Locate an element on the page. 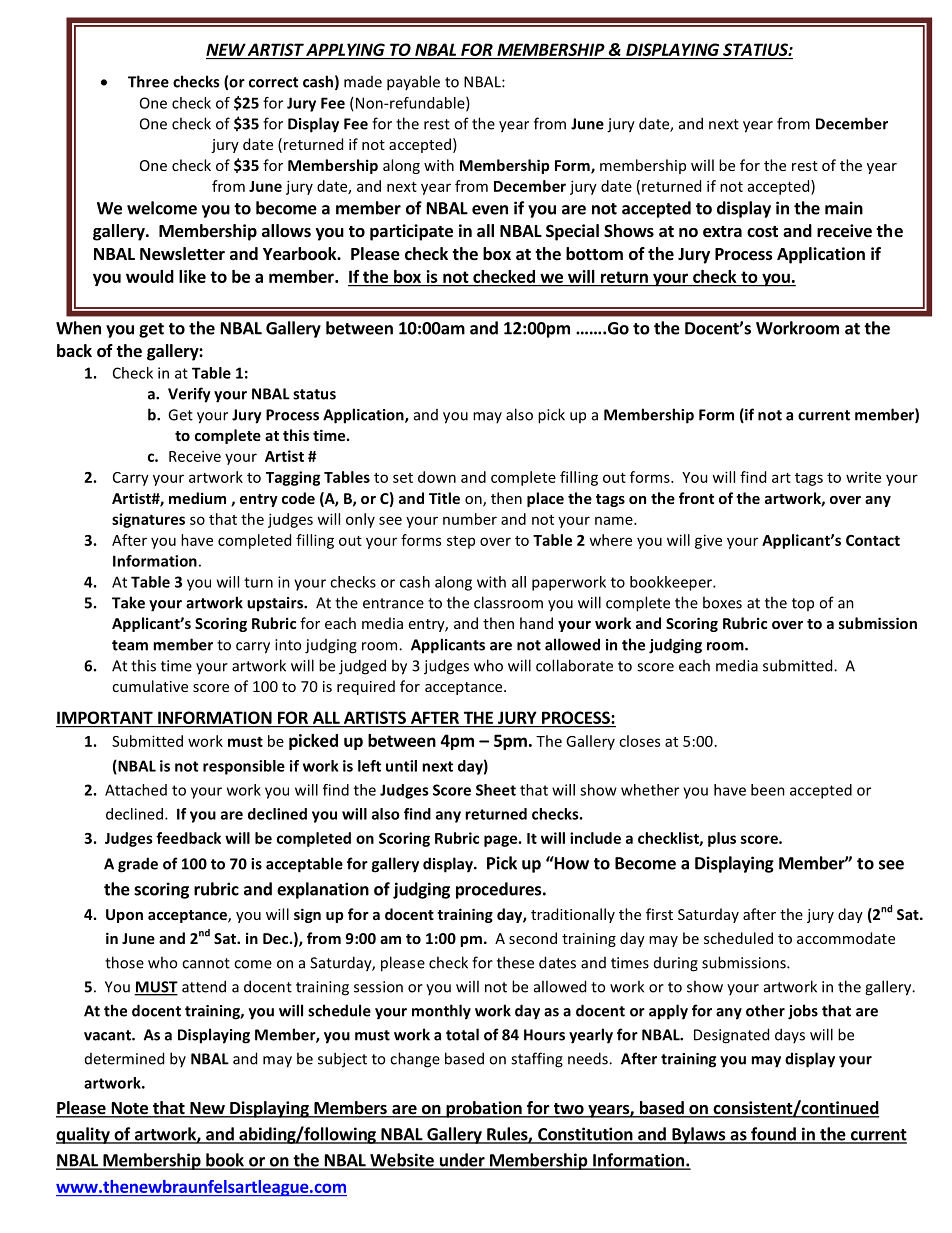 This page has width=952, height=1233. payable is located at coordinates (413, 83).
